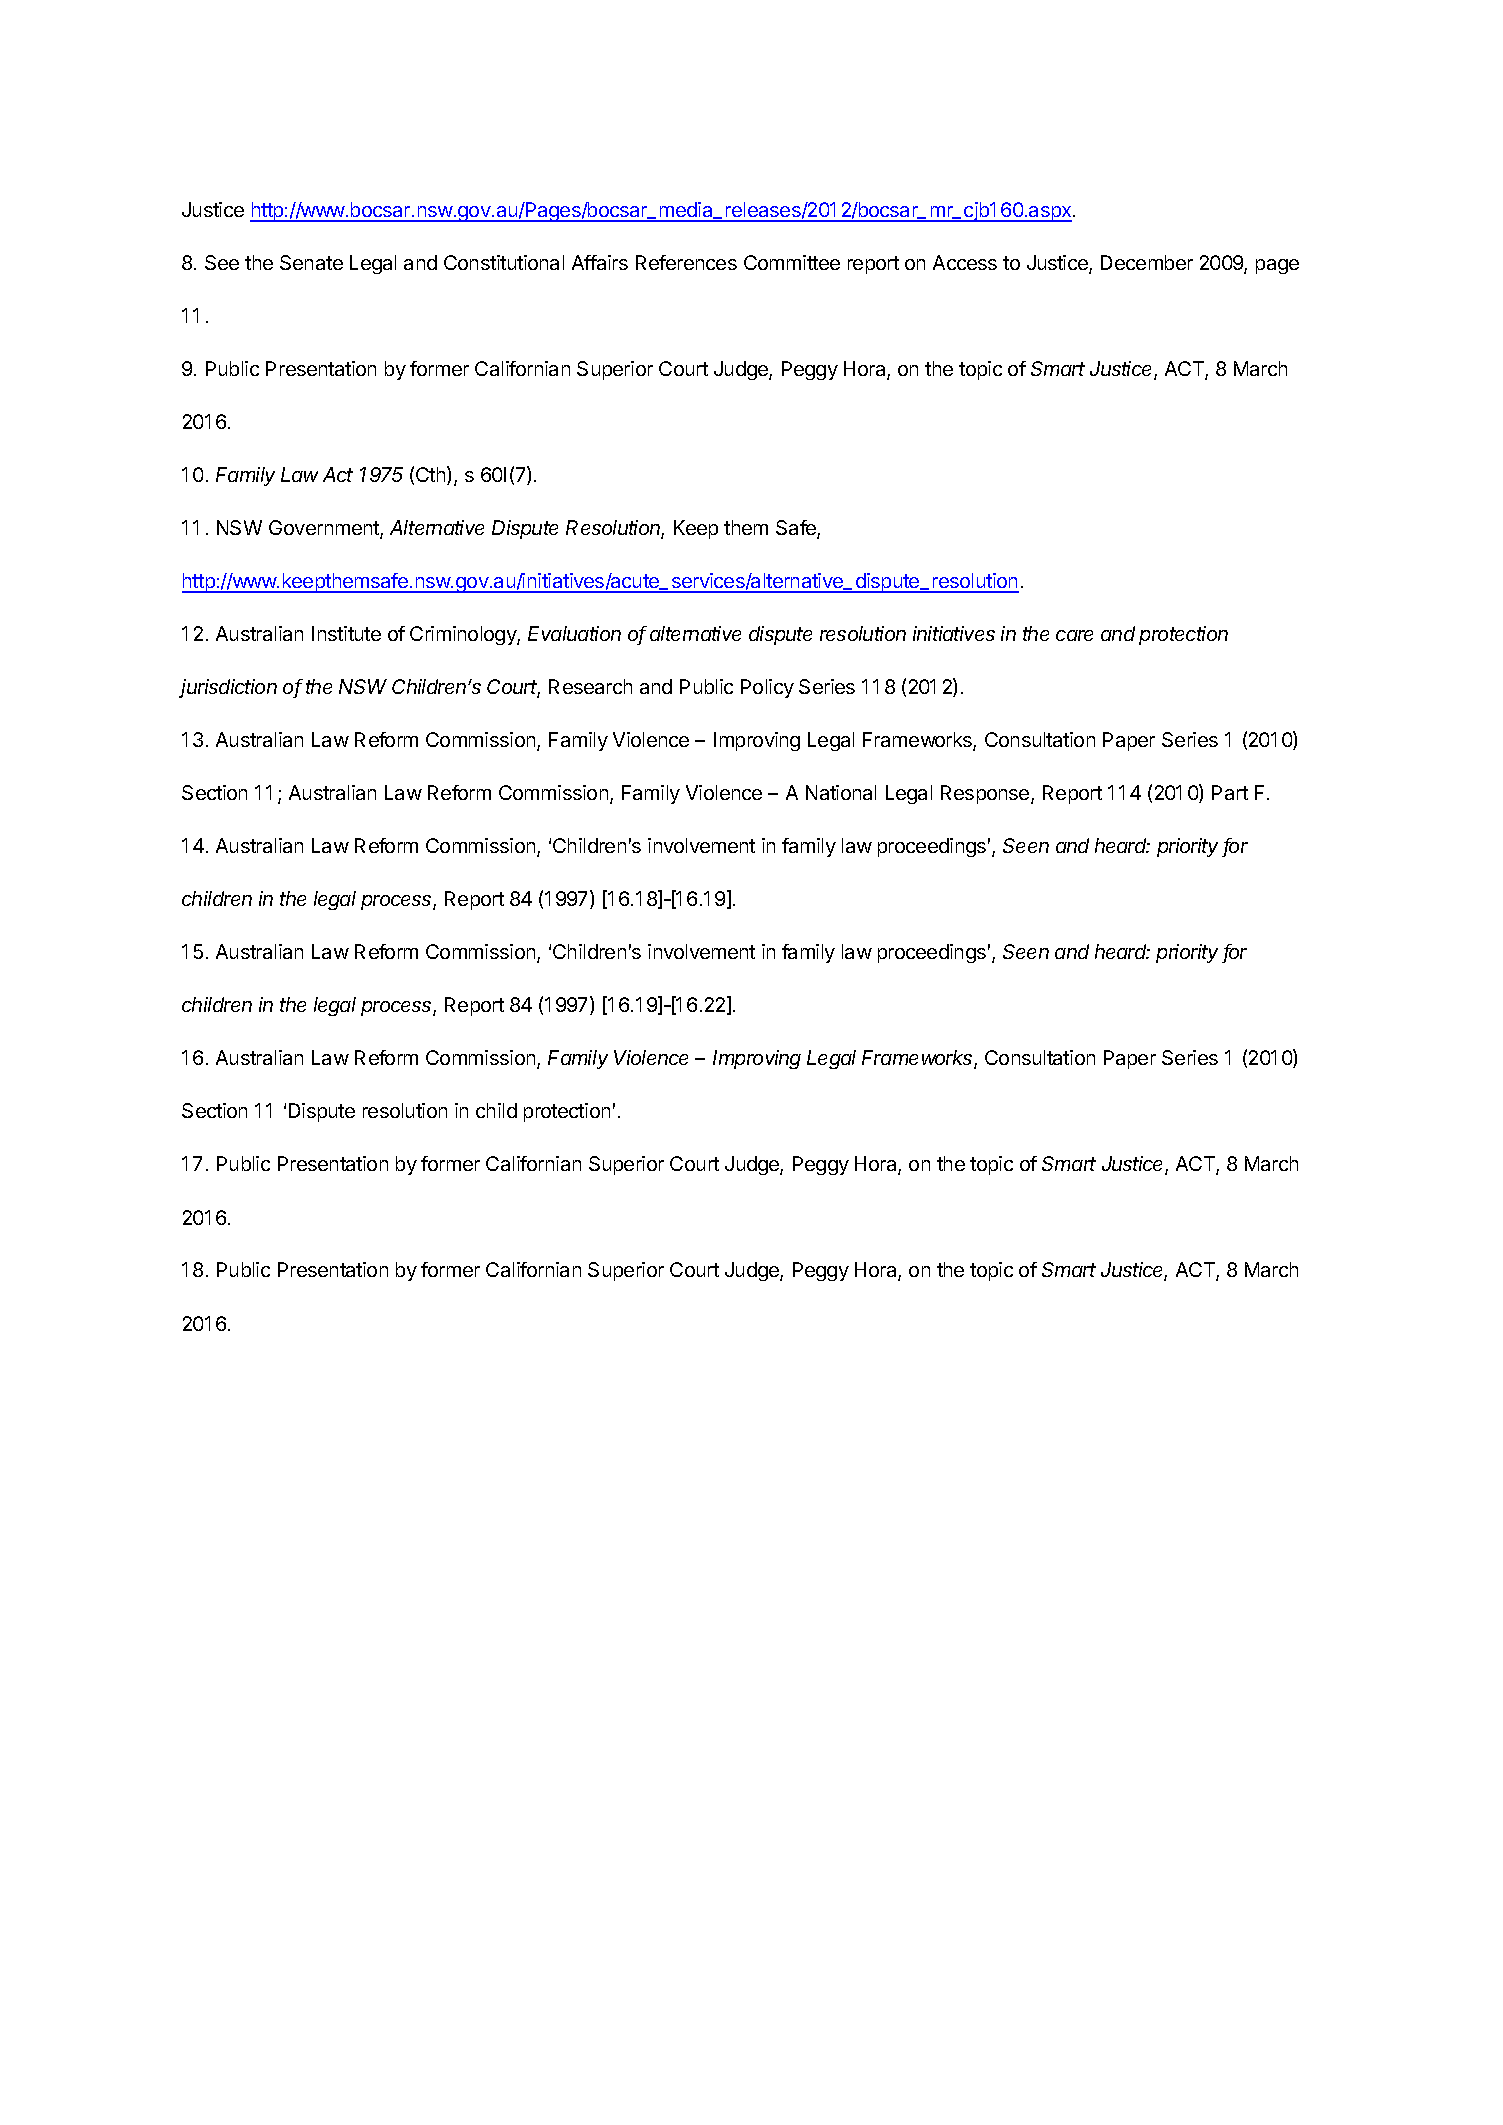  I want to click on References, so click(686, 262).
